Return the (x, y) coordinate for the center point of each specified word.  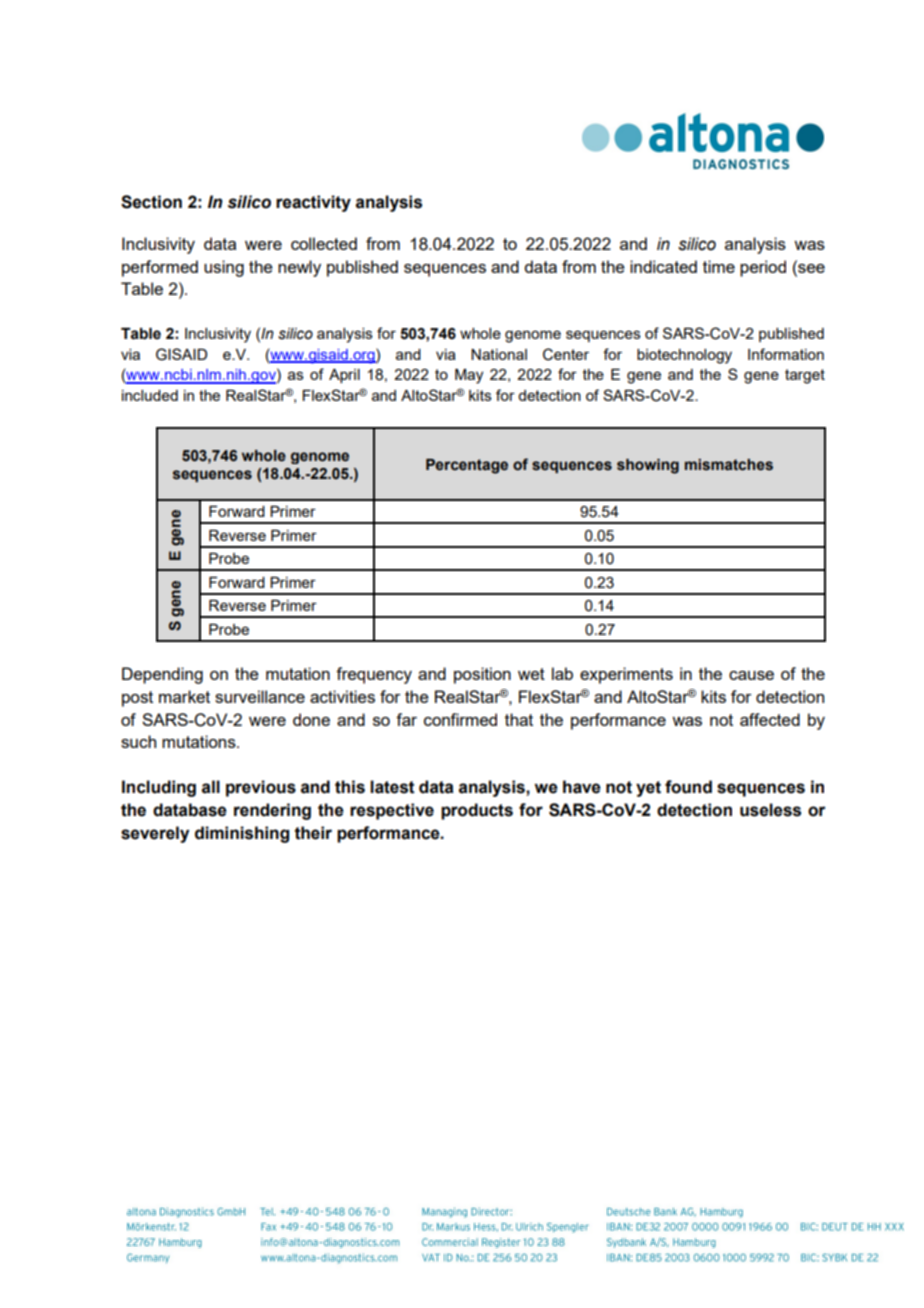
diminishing (242, 834)
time (719, 266)
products (477, 811)
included (150, 395)
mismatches (729, 465)
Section (151, 202)
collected (324, 243)
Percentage (467, 466)
